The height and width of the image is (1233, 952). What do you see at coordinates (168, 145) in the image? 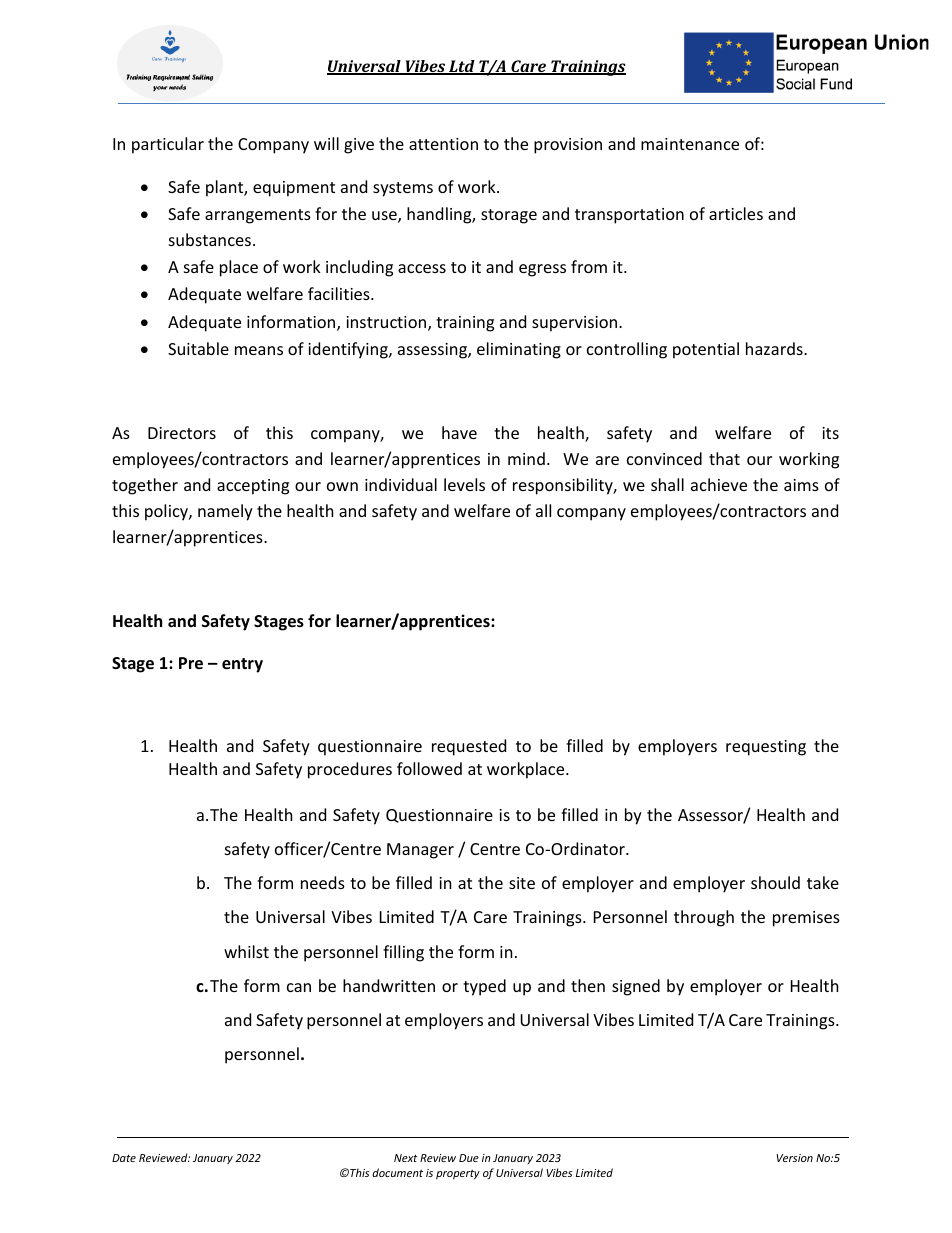
I see `particular` at bounding box center [168, 145].
